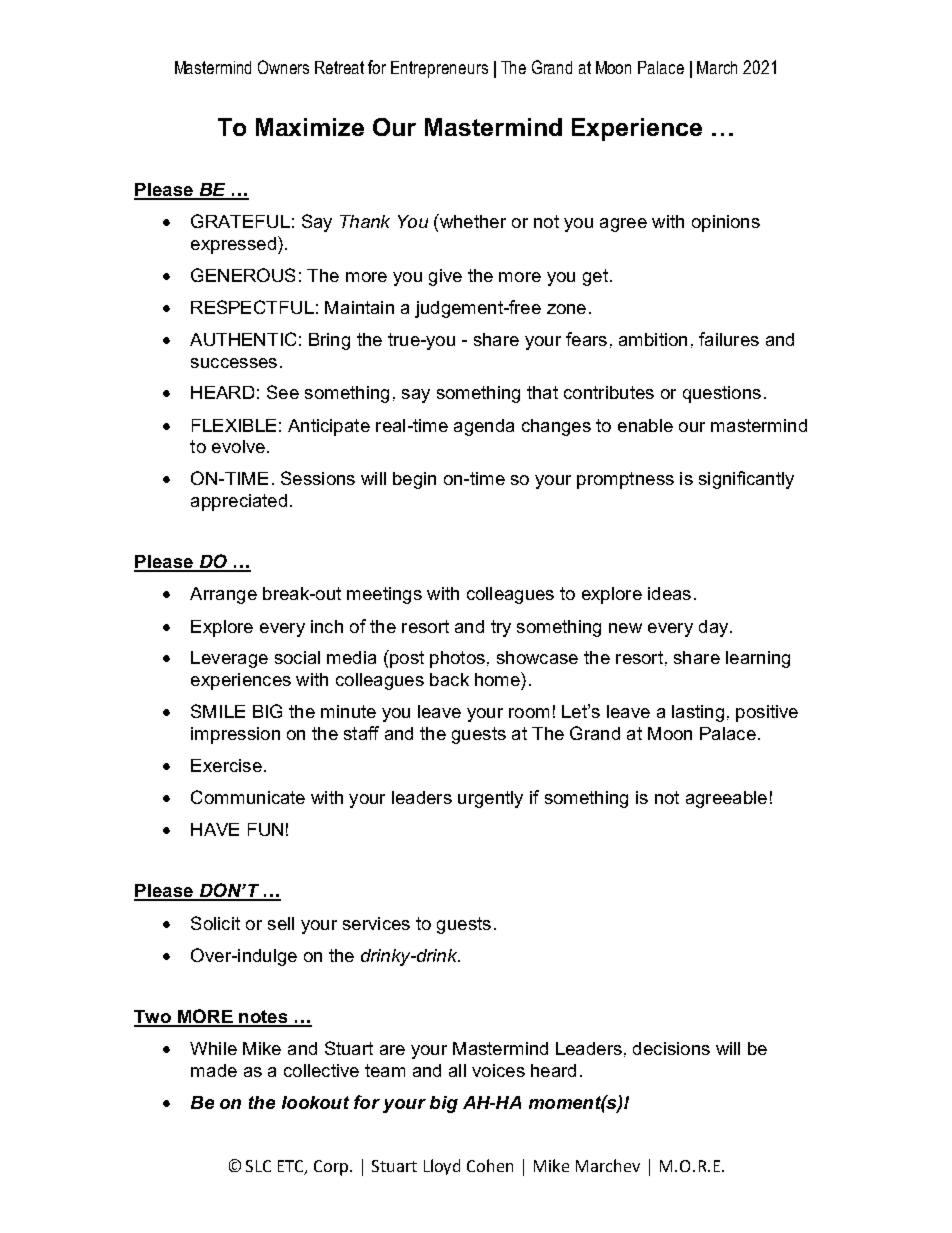  Describe the element at coordinates (283, 67) in the page. I see `Owners` at that location.
